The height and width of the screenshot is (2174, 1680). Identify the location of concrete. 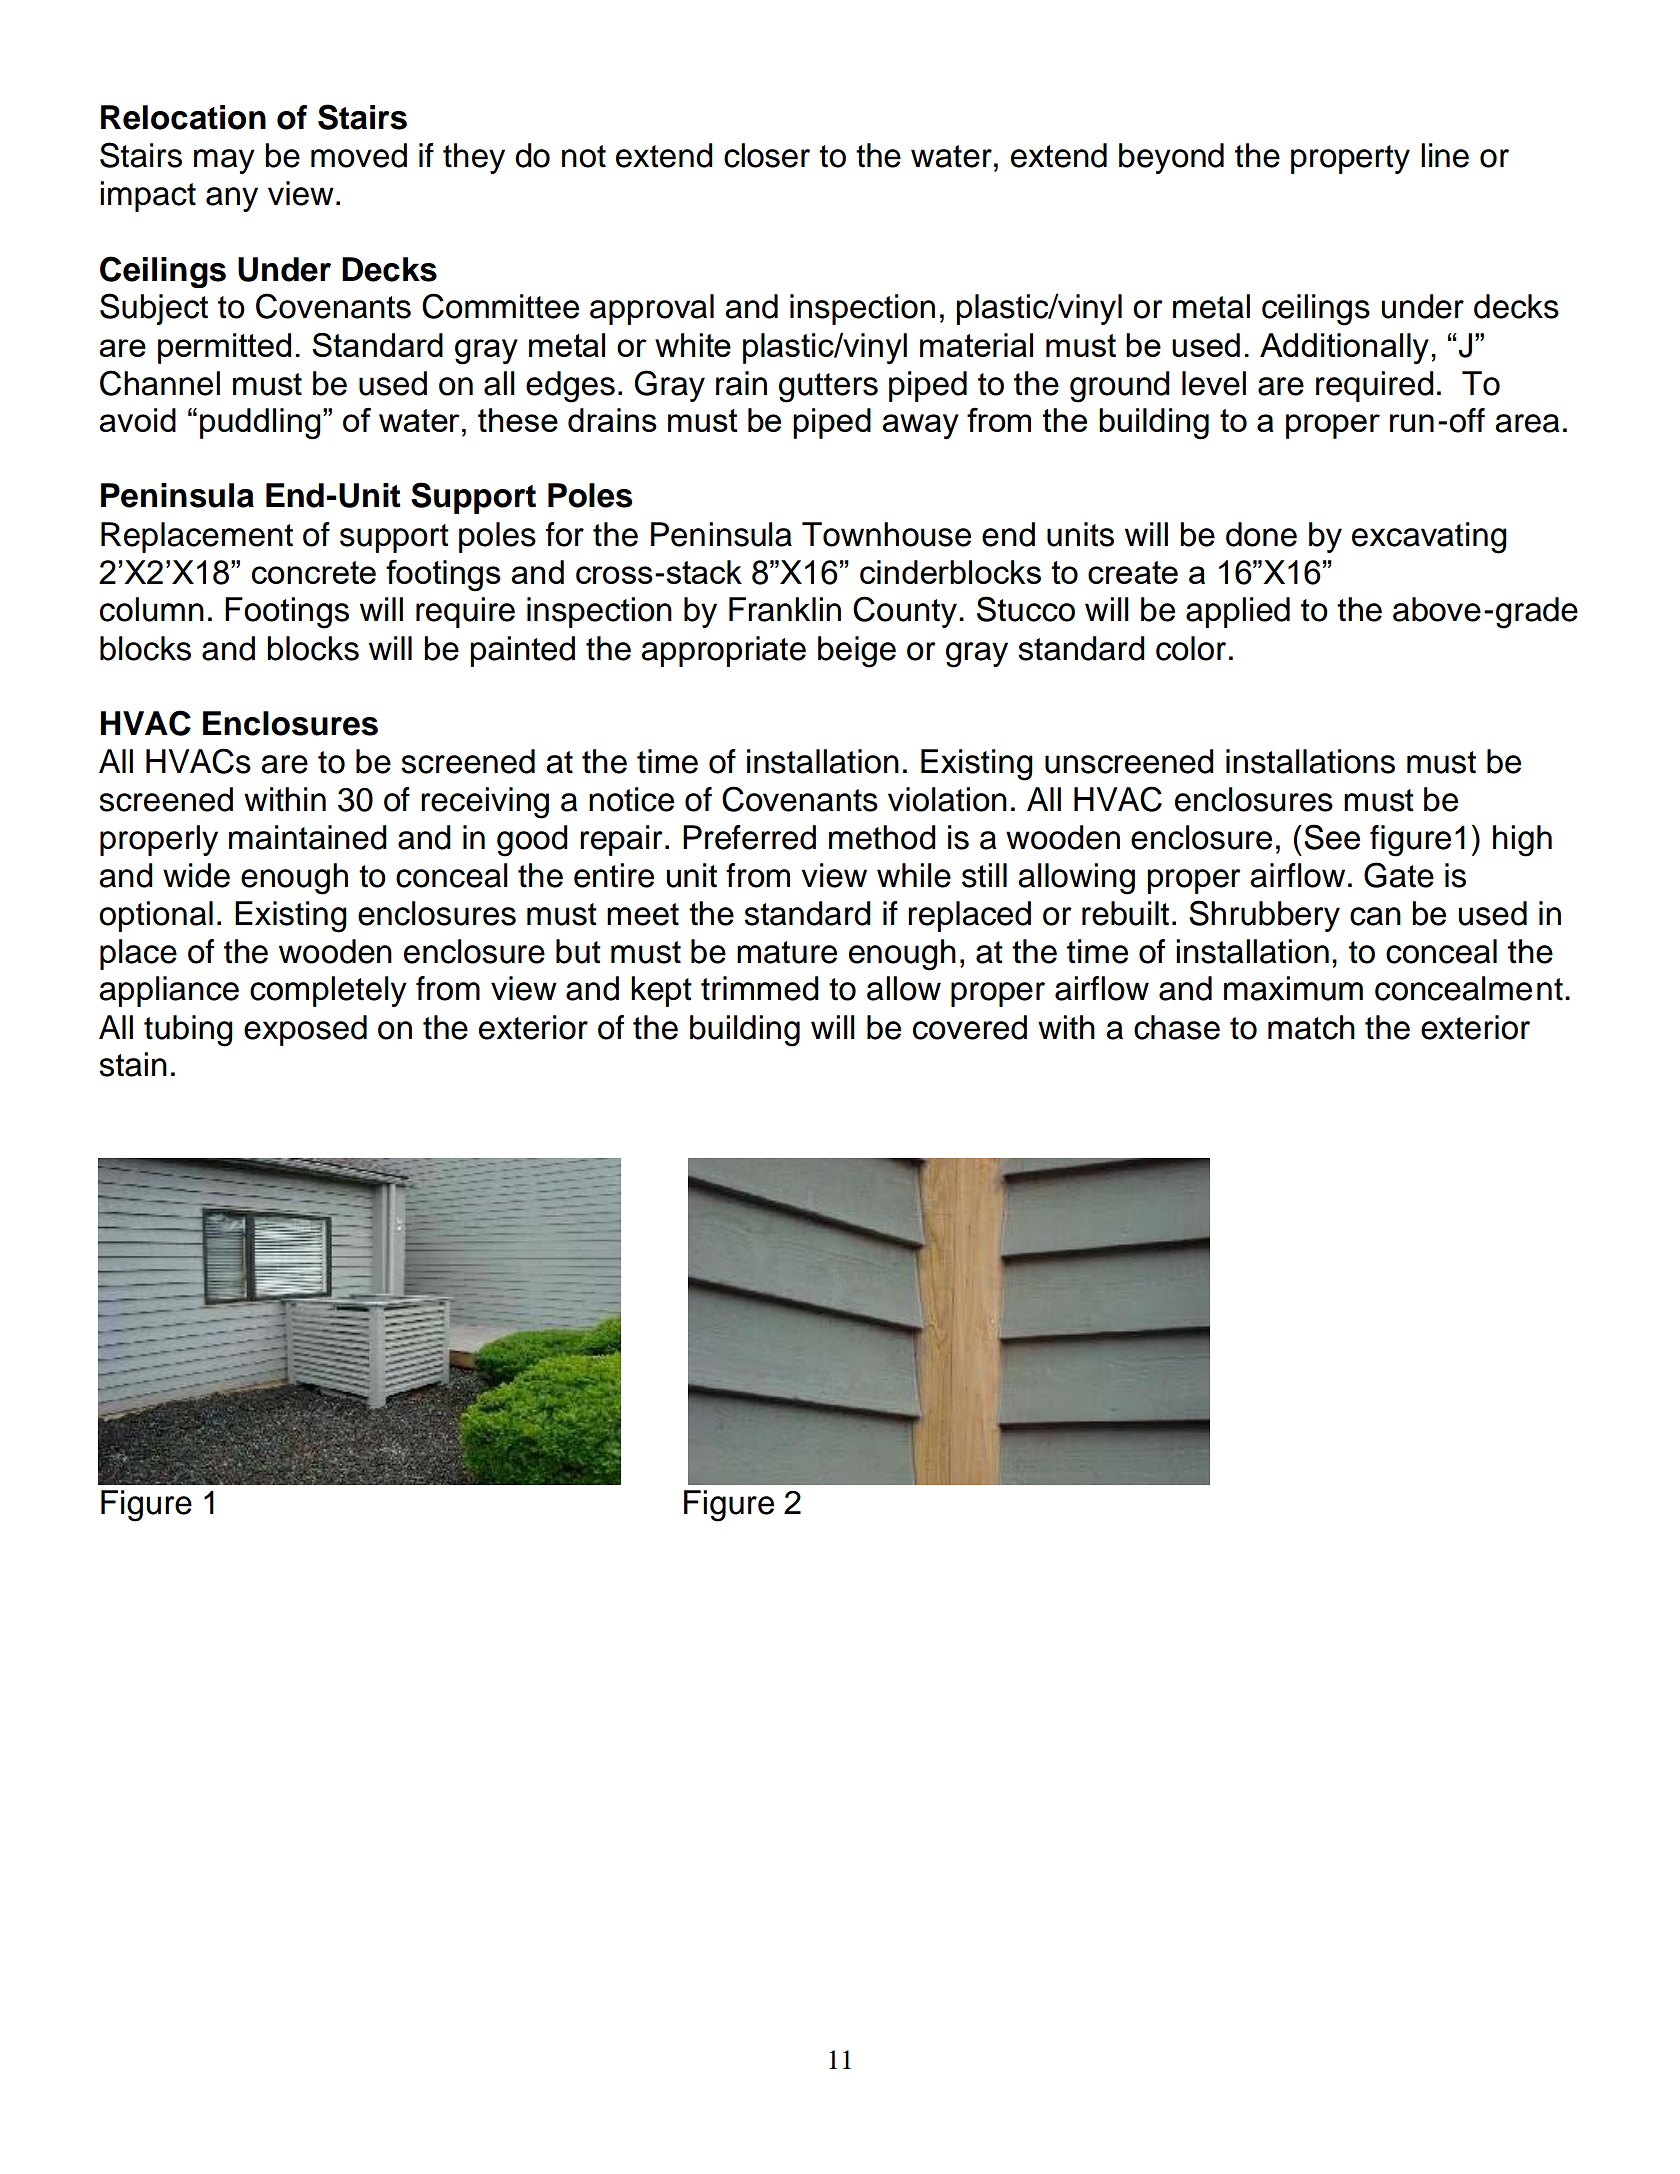
(314, 572).
